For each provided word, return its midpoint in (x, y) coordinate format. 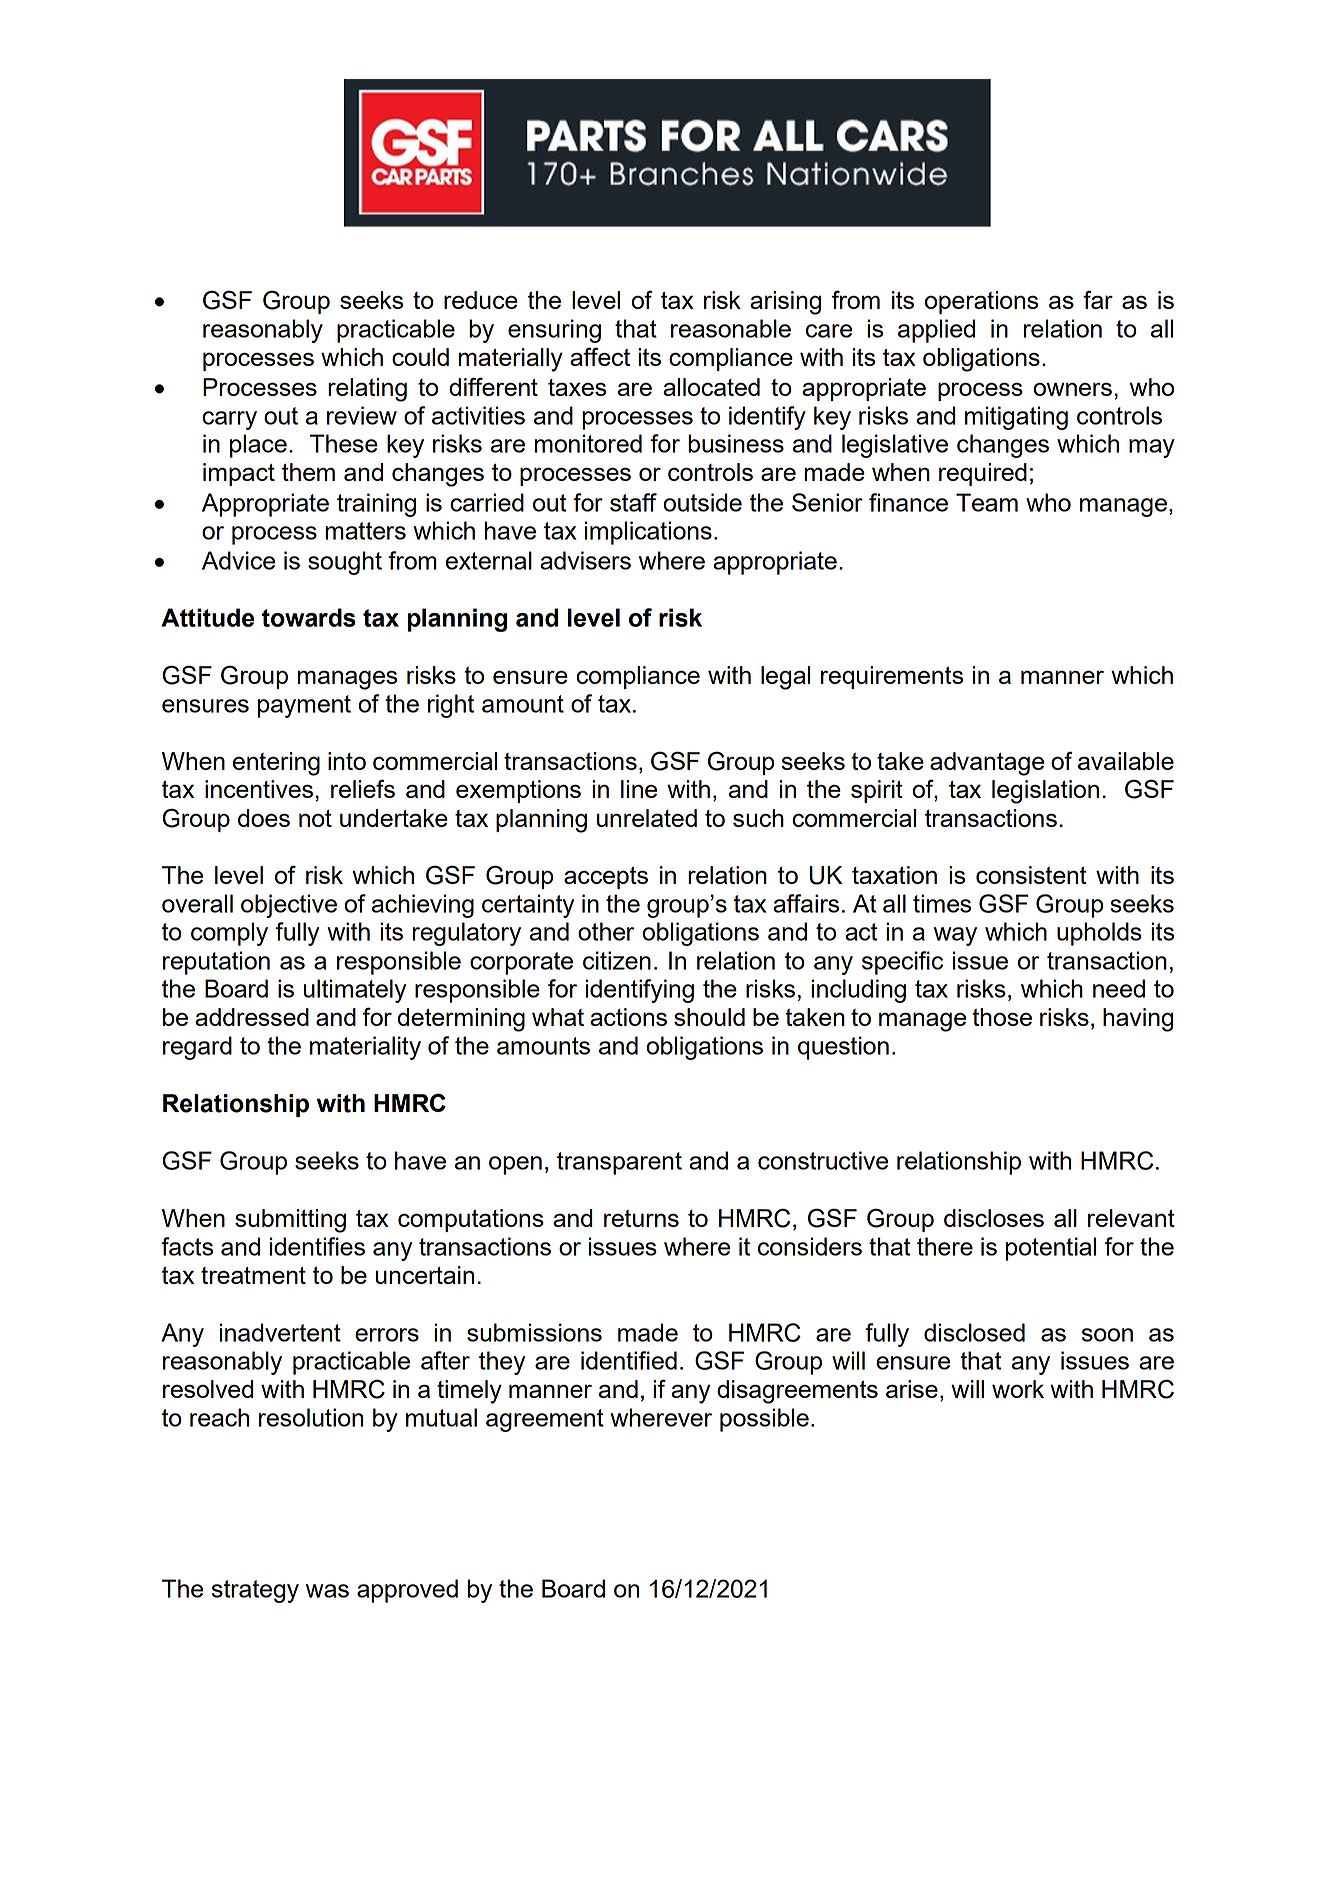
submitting (290, 1221)
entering (276, 764)
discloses (994, 1218)
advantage (987, 764)
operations (981, 302)
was (327, 1591)
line (639, 789)
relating (367, 390)
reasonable (731, 328)
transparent (619, 1163)
